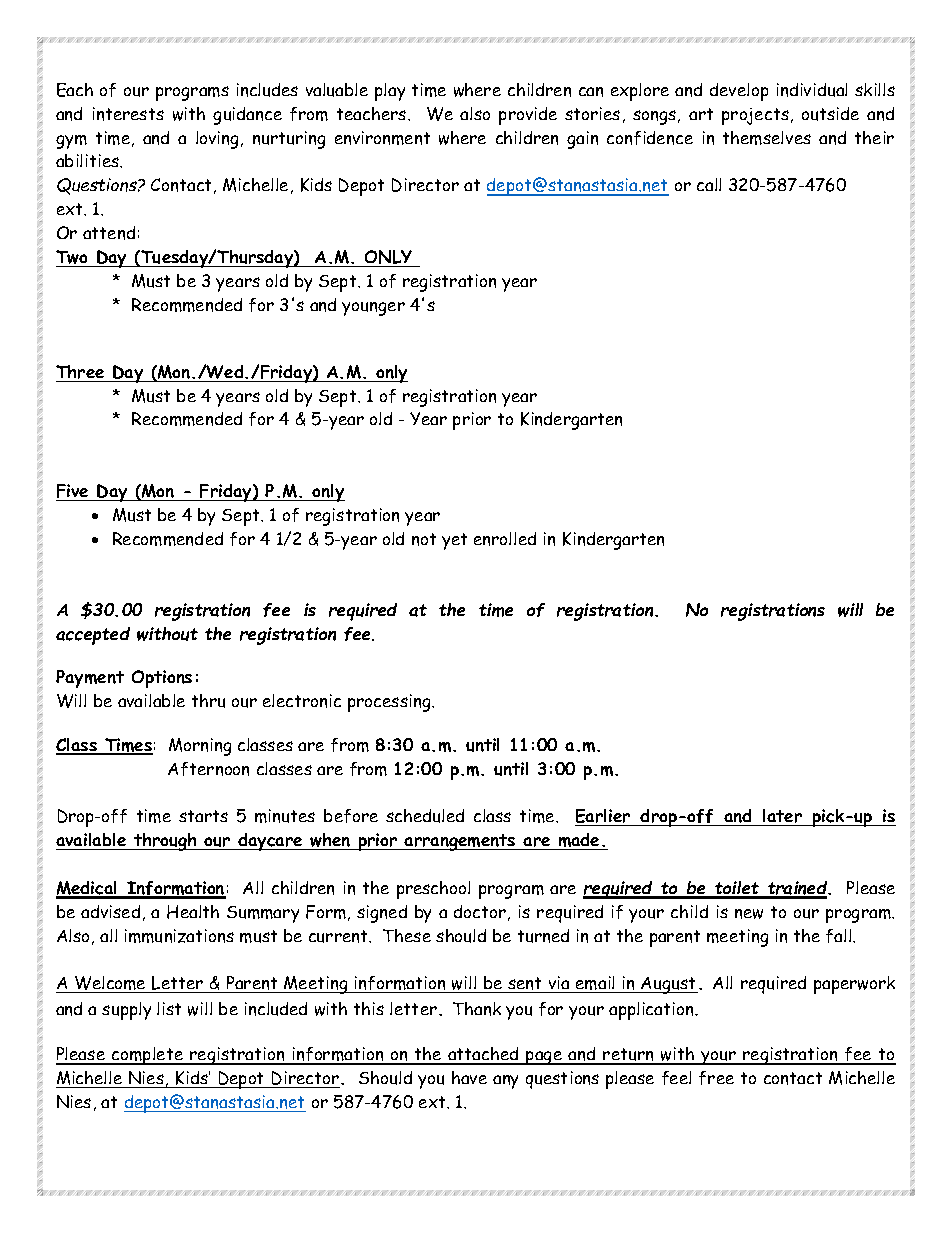 The width and height of the screenshot is (952, 1233). What do you see at coordinates (483, 1055) in the screenshot?
I see `attached` at bounding box center [483, 1055].
